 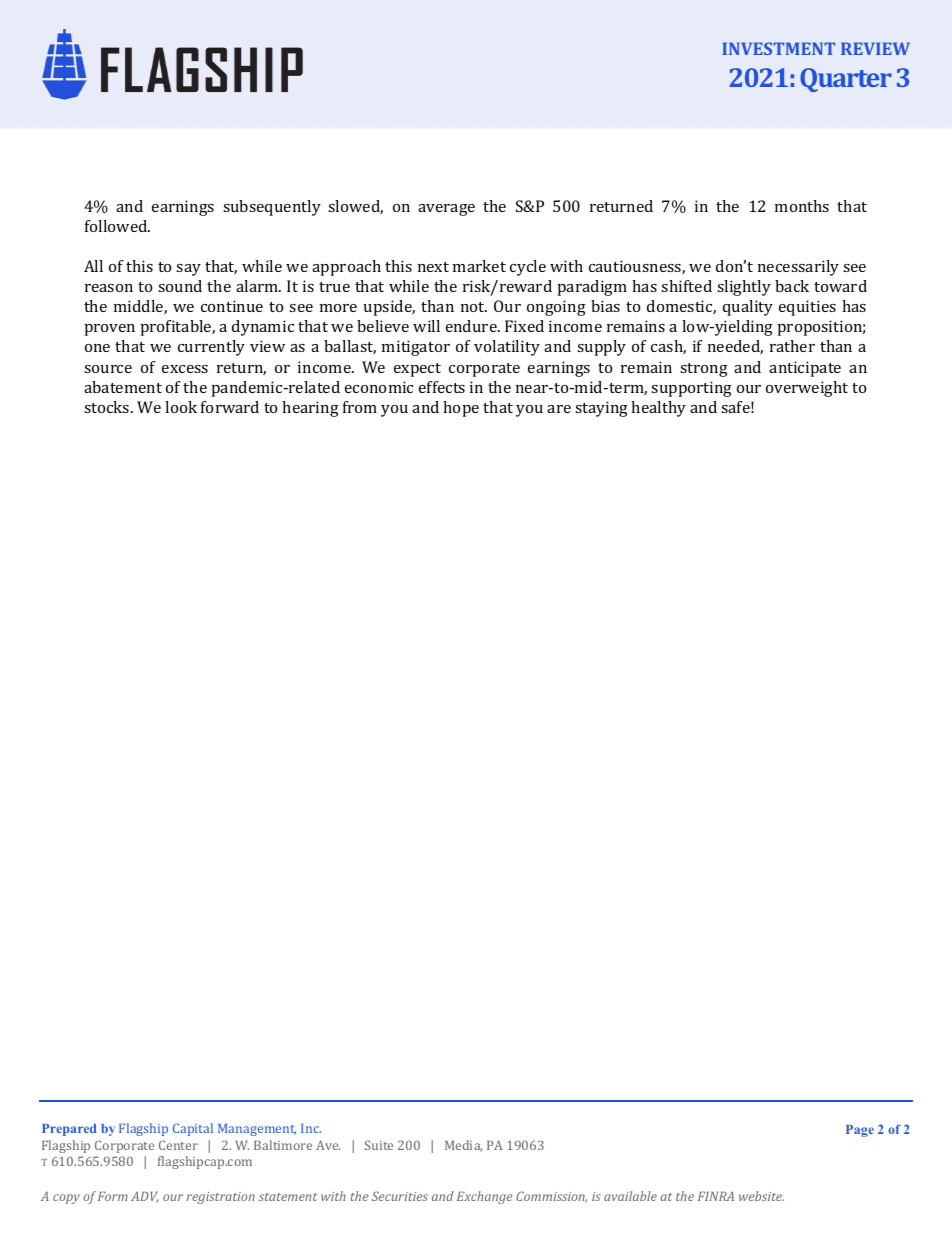 What do you see at coordinates (181, 407) in the image?
I see `look` at bounding box center [181, 407].
